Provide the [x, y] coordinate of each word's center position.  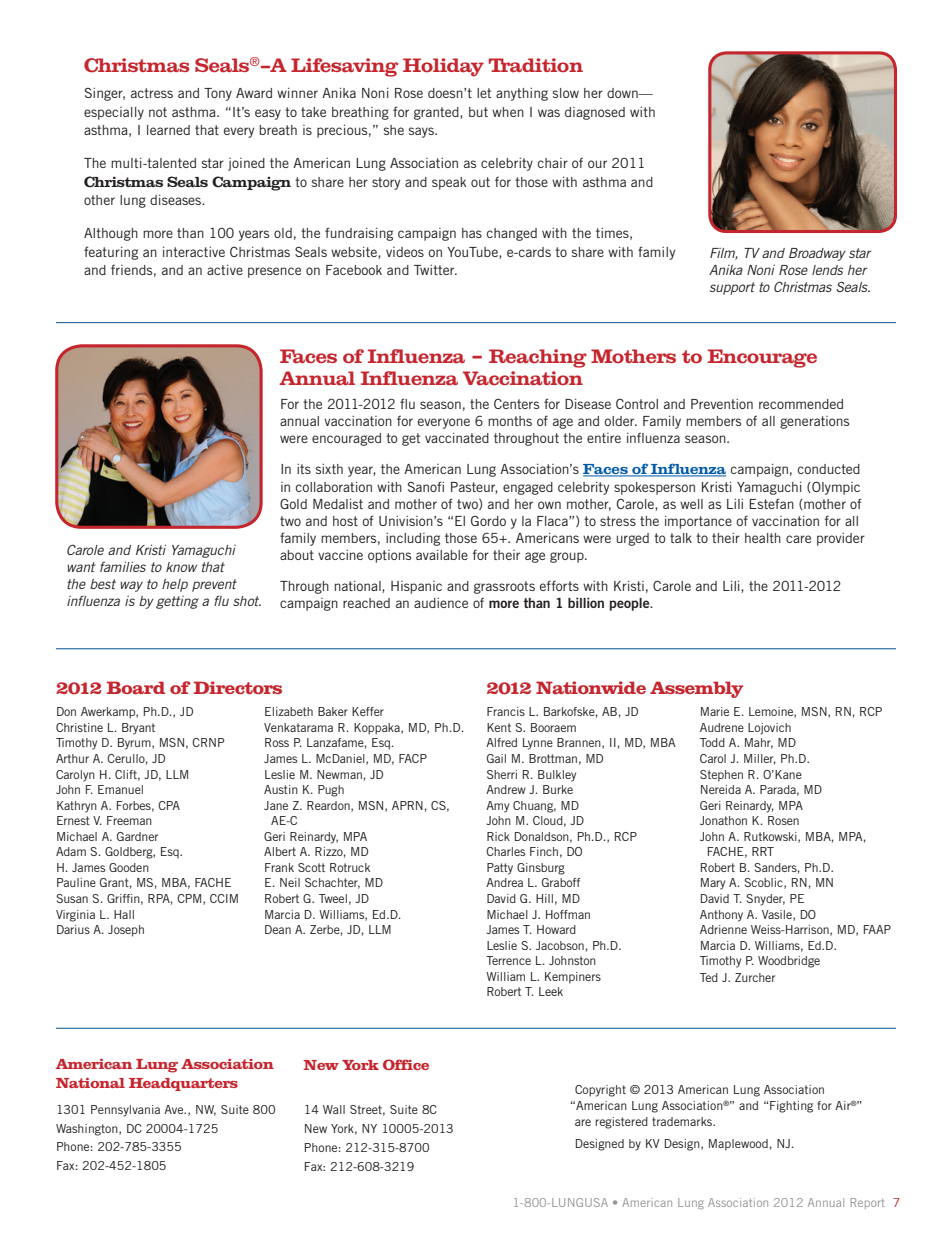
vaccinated [457, 438]
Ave [175, 1109]
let [484, 93]
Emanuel [120, 789]
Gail [496, 758]
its [304, 469]
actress [152, 93]
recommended [801, 404]
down [623, 93]
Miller [760, 759]
